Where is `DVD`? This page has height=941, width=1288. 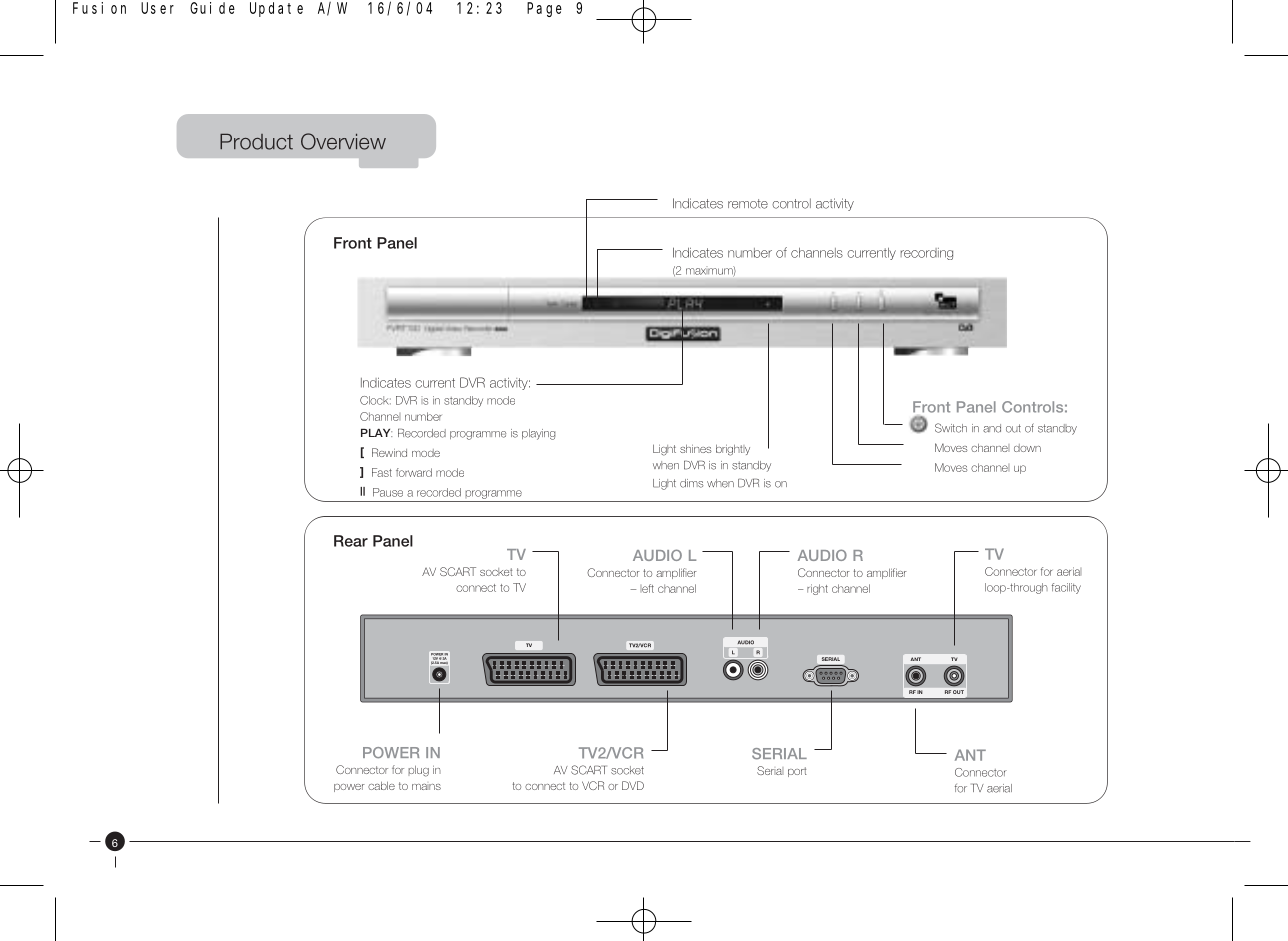
DVD is located at coordinates (633, 785).
